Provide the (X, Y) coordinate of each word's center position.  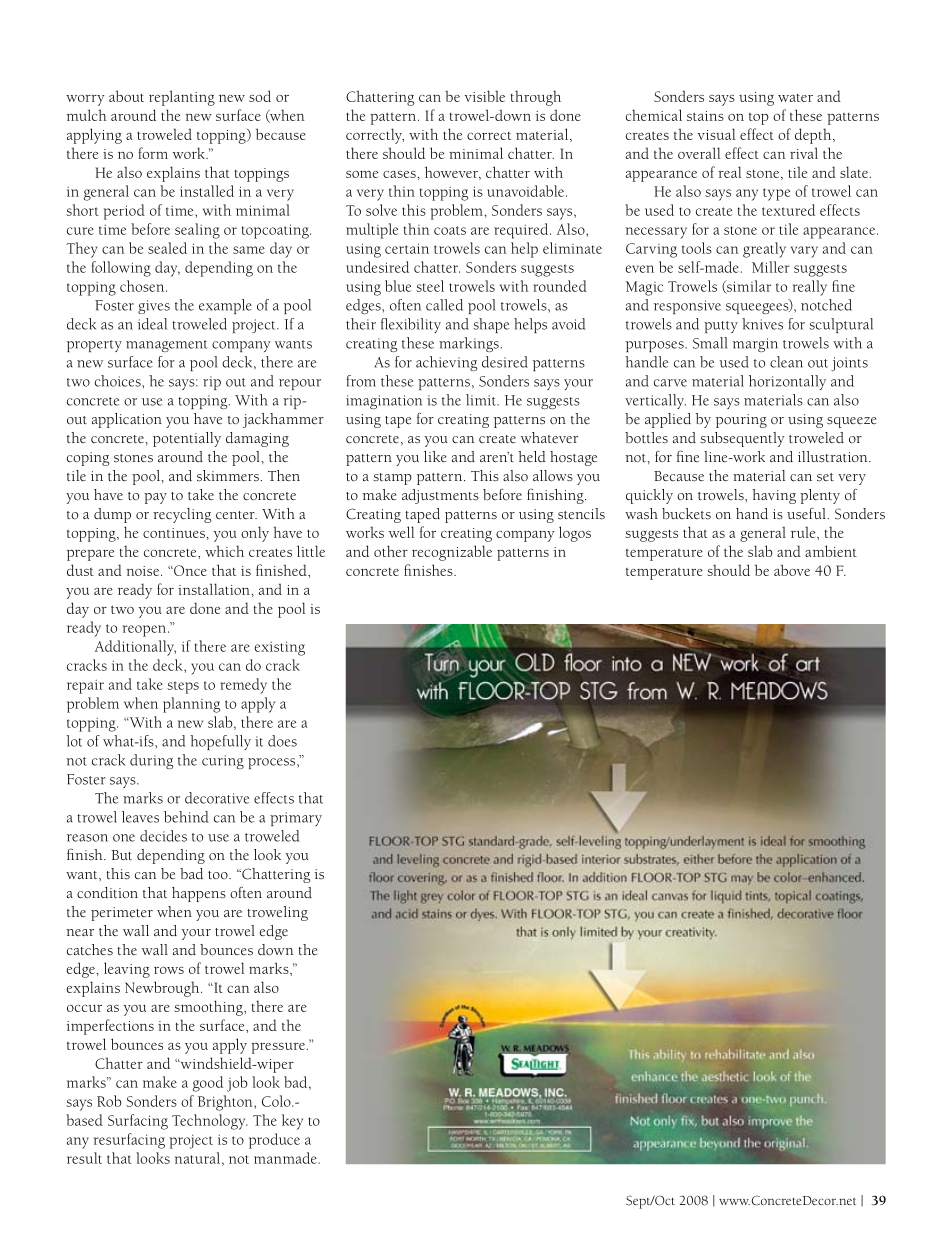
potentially (187, 439)
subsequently (743, 439)
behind (186, 817)
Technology (210, 1122)
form (153, 153)
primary (296, 819)
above (792, 570)
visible (485, 96)
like (435, 456)
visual (716, 134)
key (292, 1122)
